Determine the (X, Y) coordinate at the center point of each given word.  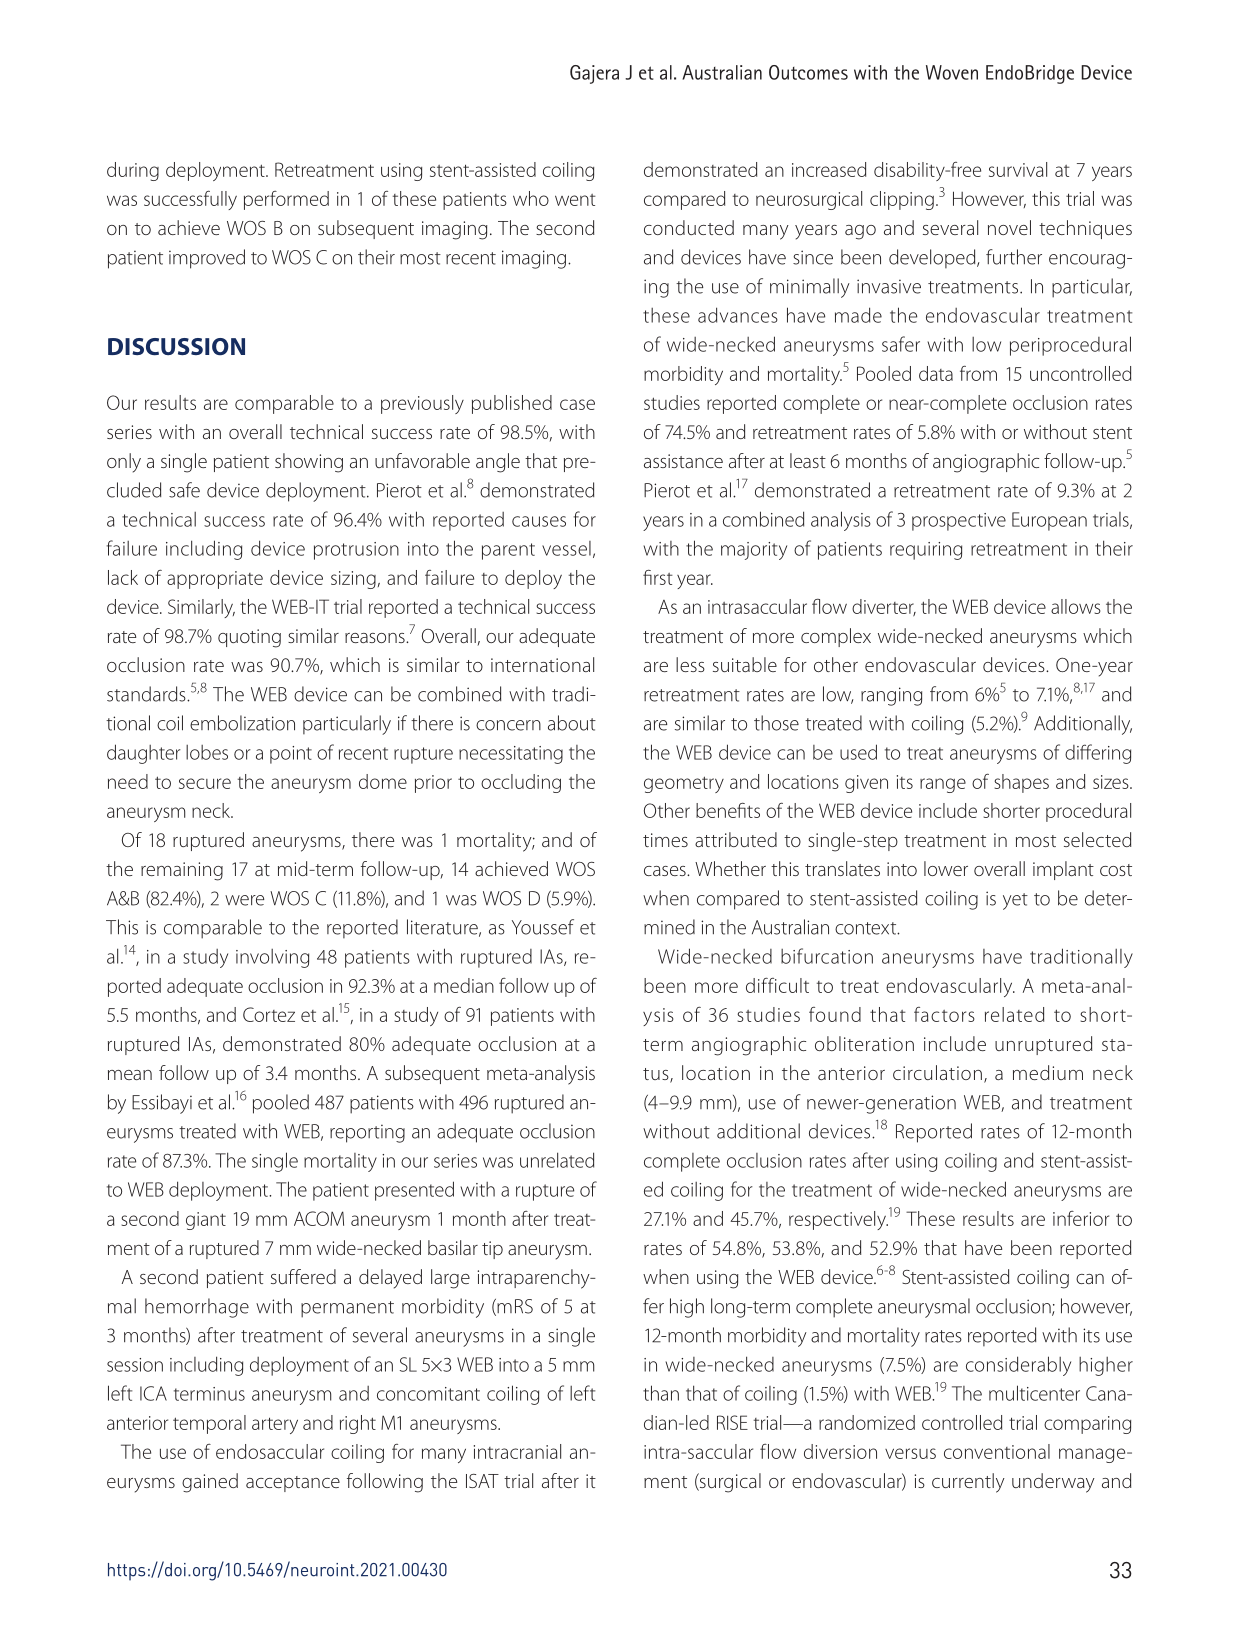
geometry (684, 784)
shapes (1021, 783)
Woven (952, 72)
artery (275, 1425)
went (575, 200)
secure (205, 783)
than (661, 1393)
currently (968, 1483)
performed (286, 200)
